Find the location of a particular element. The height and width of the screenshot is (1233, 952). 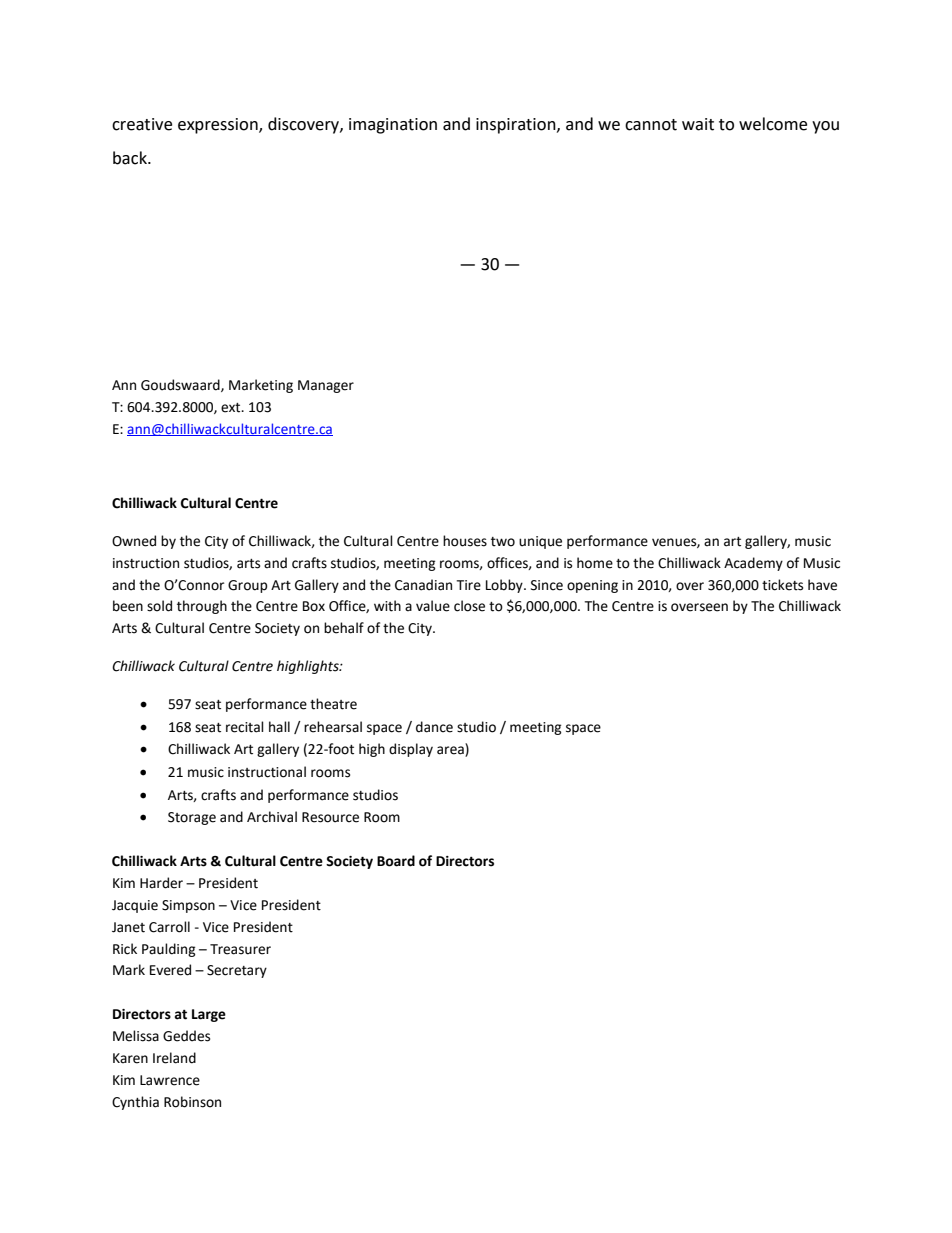

Storage is located at coordinates (192, 818).
